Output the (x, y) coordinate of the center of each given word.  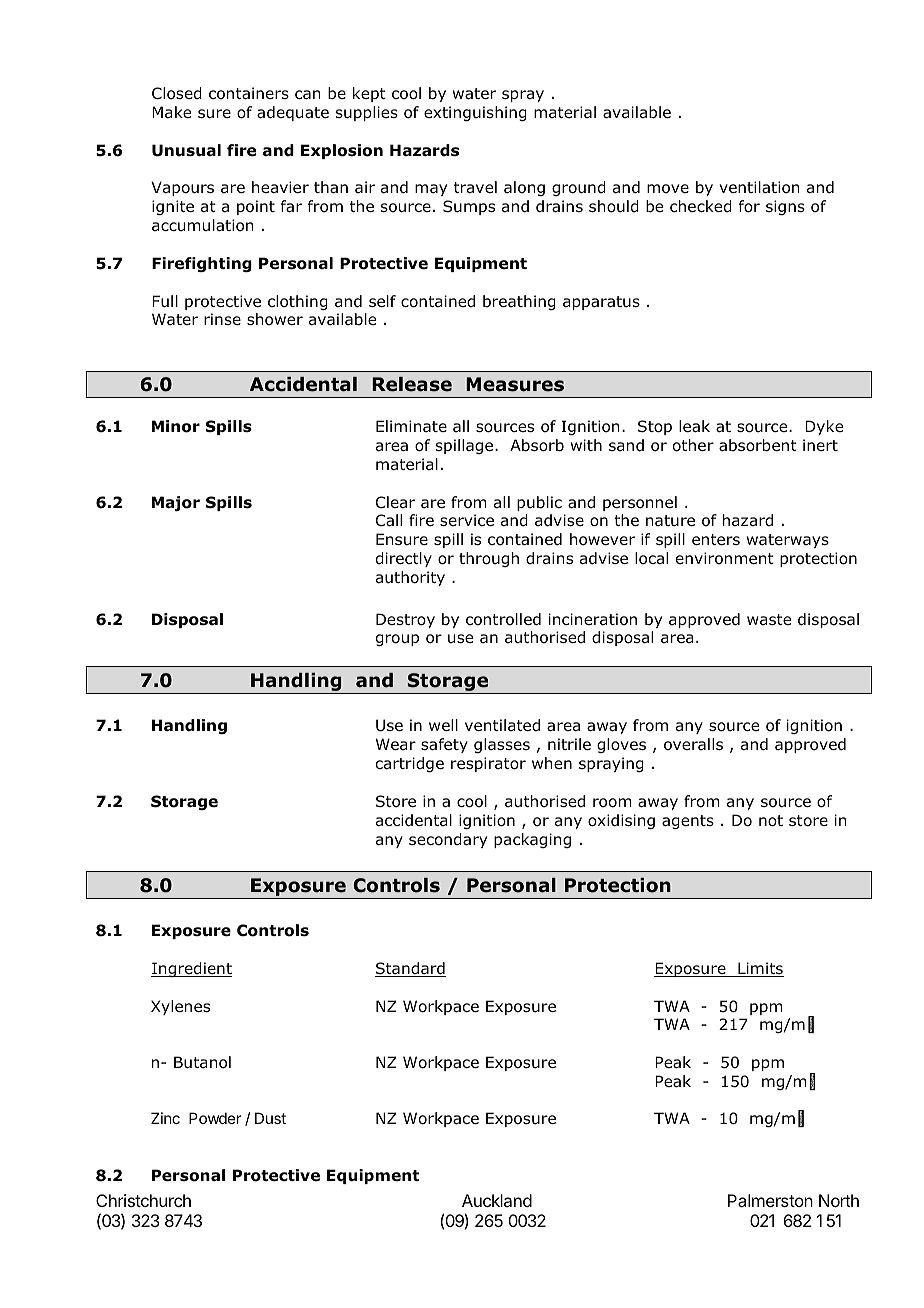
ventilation (759, 187)
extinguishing (475, 113)
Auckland (497, 1200)
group (397, 640)
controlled (503, 619)
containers (249, 93)
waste (769, 619)
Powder (215, 1118)
